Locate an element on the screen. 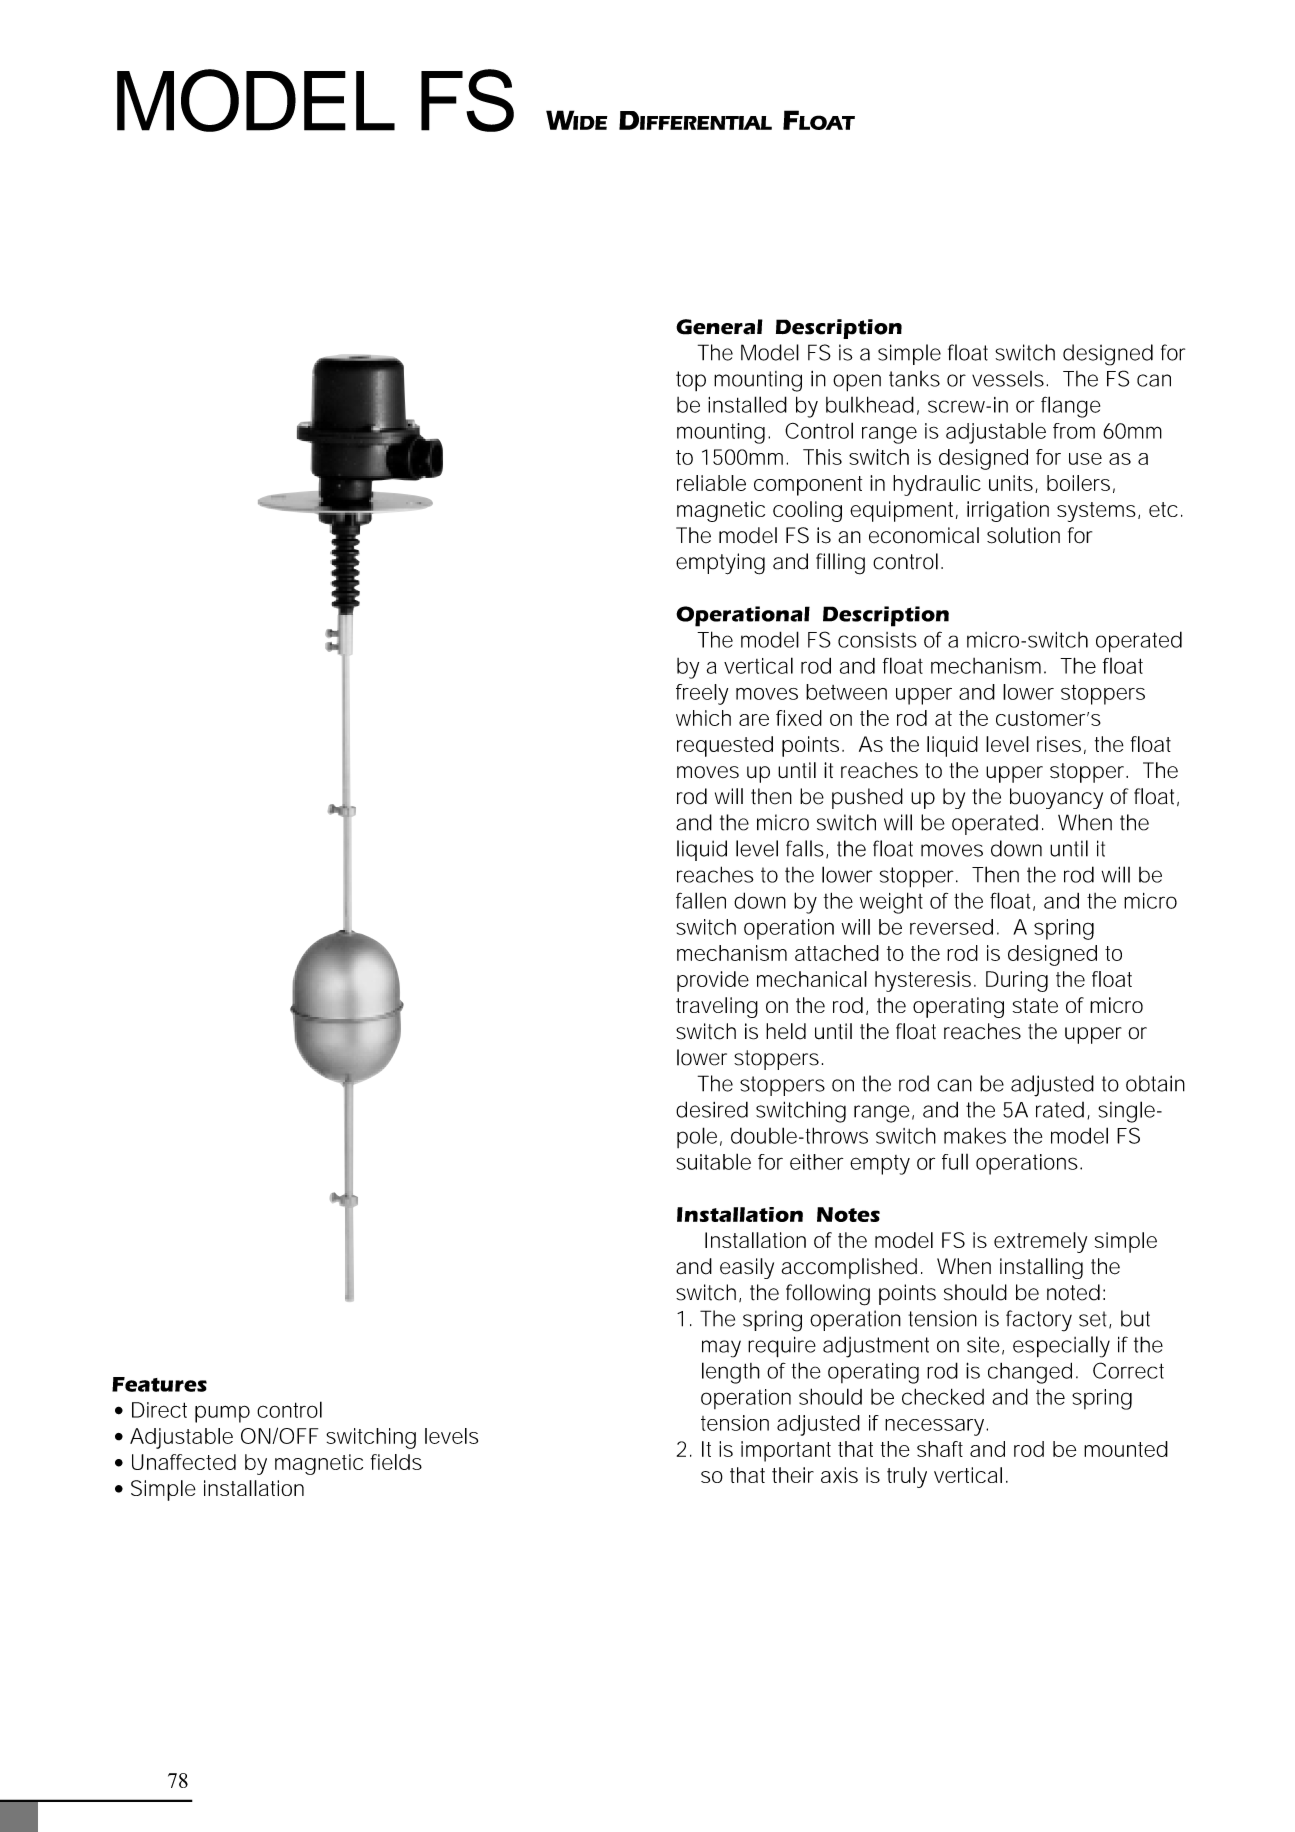  vessels is located at coordinates (1009, 379).
